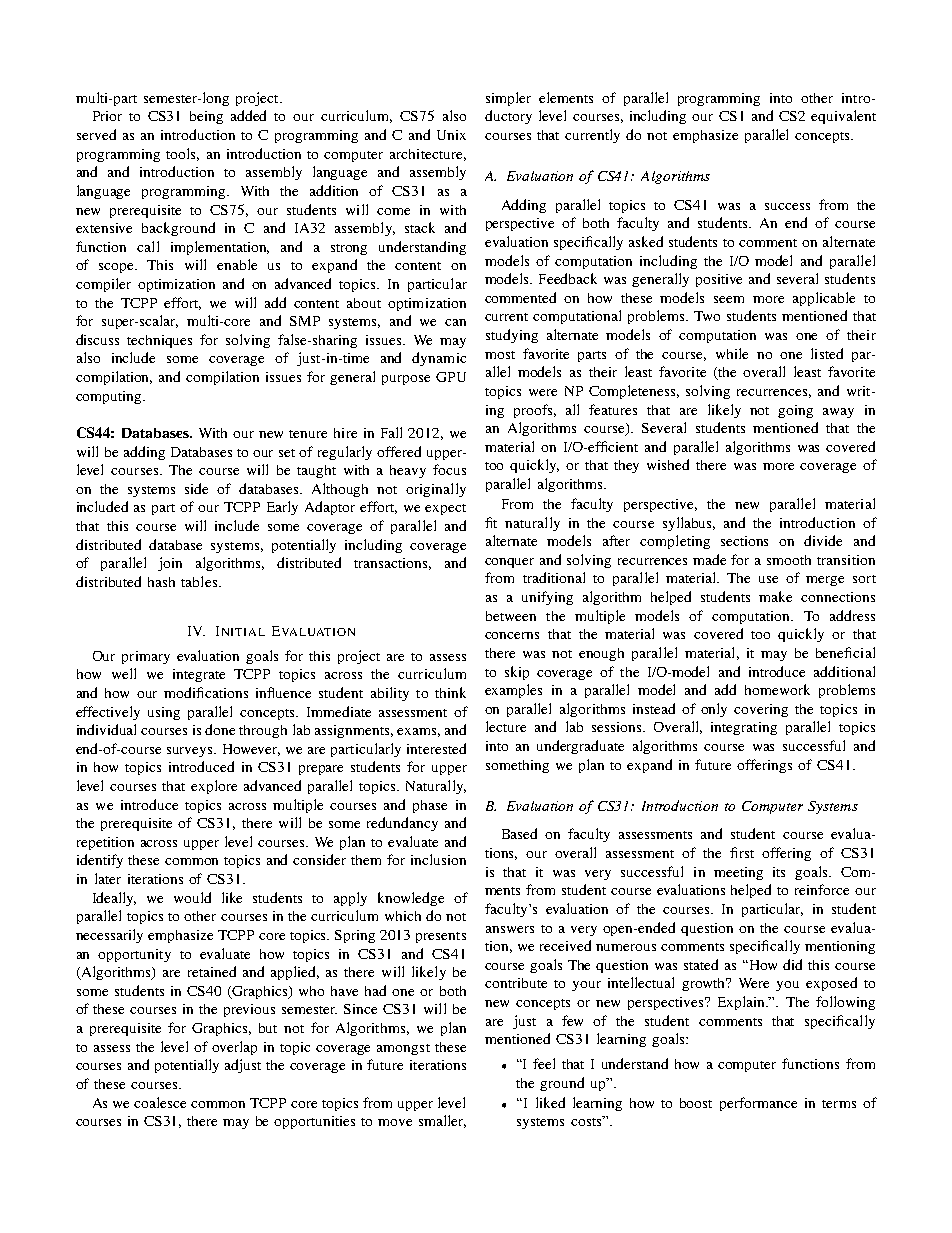 The width and height of the image is (952, 1233). I want to click on performance, so click(758, 1104).
